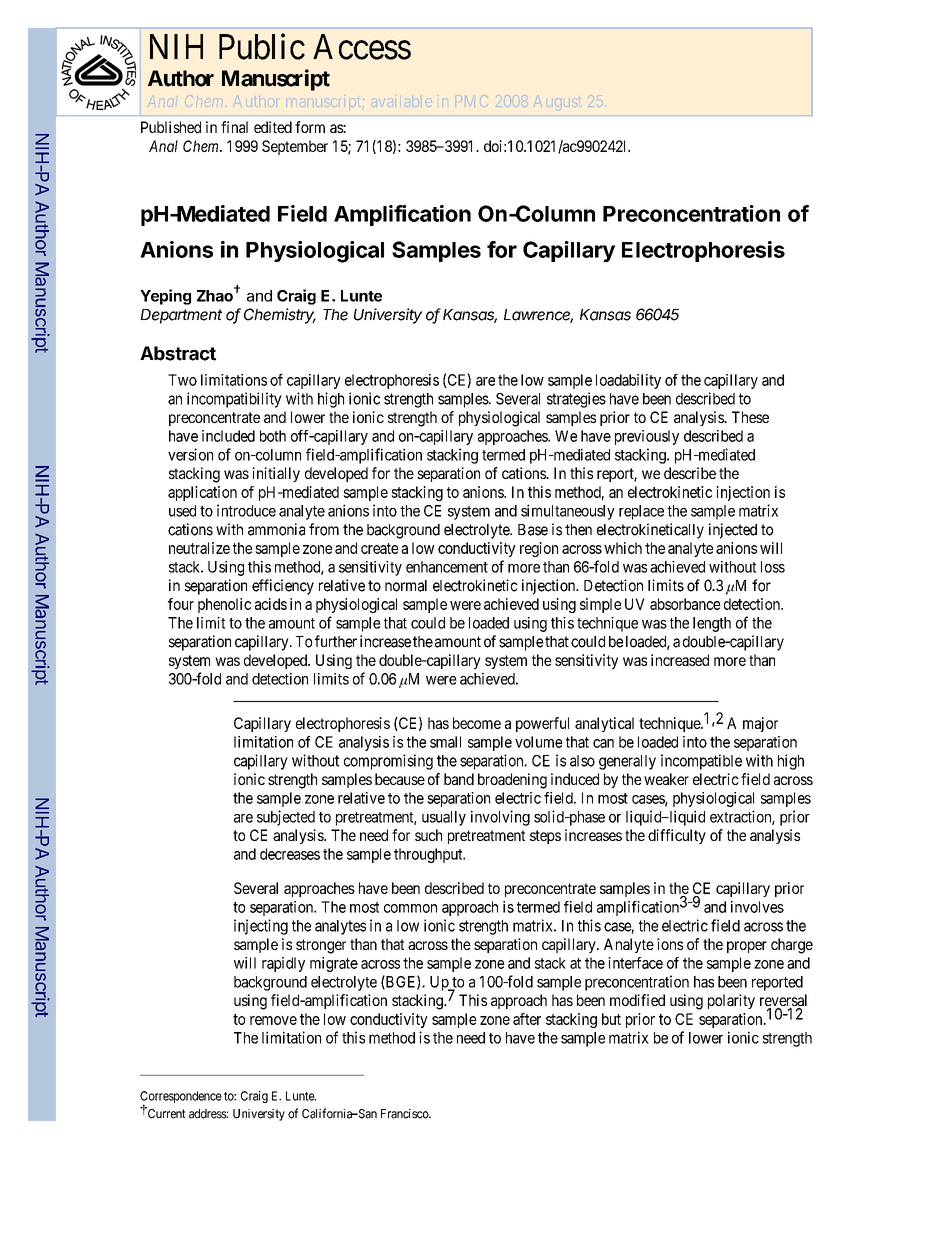 Image resolution: width=952 pixels, height=1233 pixels. What do you see at coordinates (262, 46) in the screenshot?
I see `Public` at bounding box center [262, 46].
